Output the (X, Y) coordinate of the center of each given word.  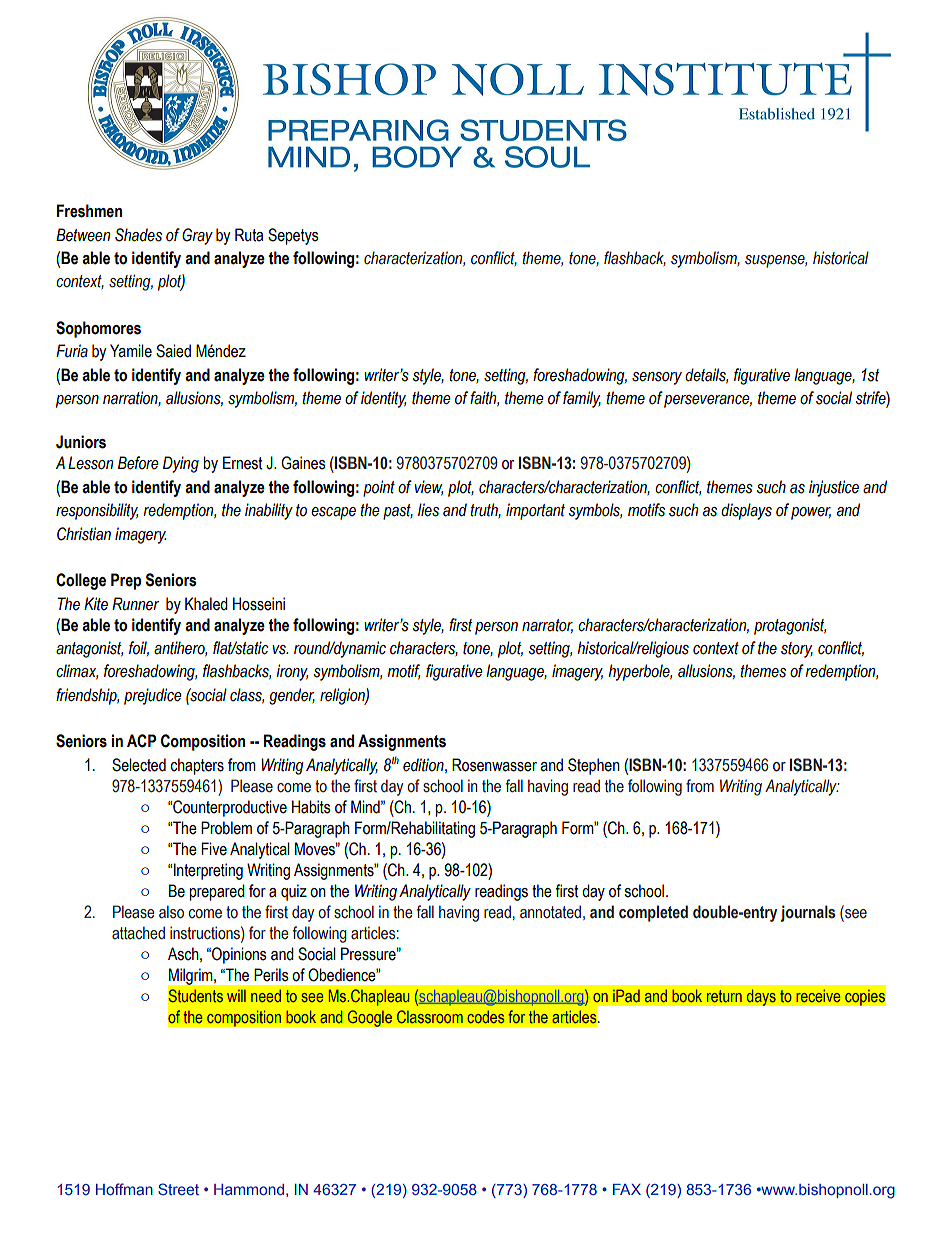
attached (138, 933)
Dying (181, 464)
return (724, 996)
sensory (657, 378)
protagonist (790, 626)
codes (486, 1016)
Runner (135, 604)
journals (808, 913)
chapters (197, 766)
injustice (834, 488)
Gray (197, 236)
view (428, 487)
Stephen (594, 766)
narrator (547, 626)
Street (178, 1189)
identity (383, 399)
